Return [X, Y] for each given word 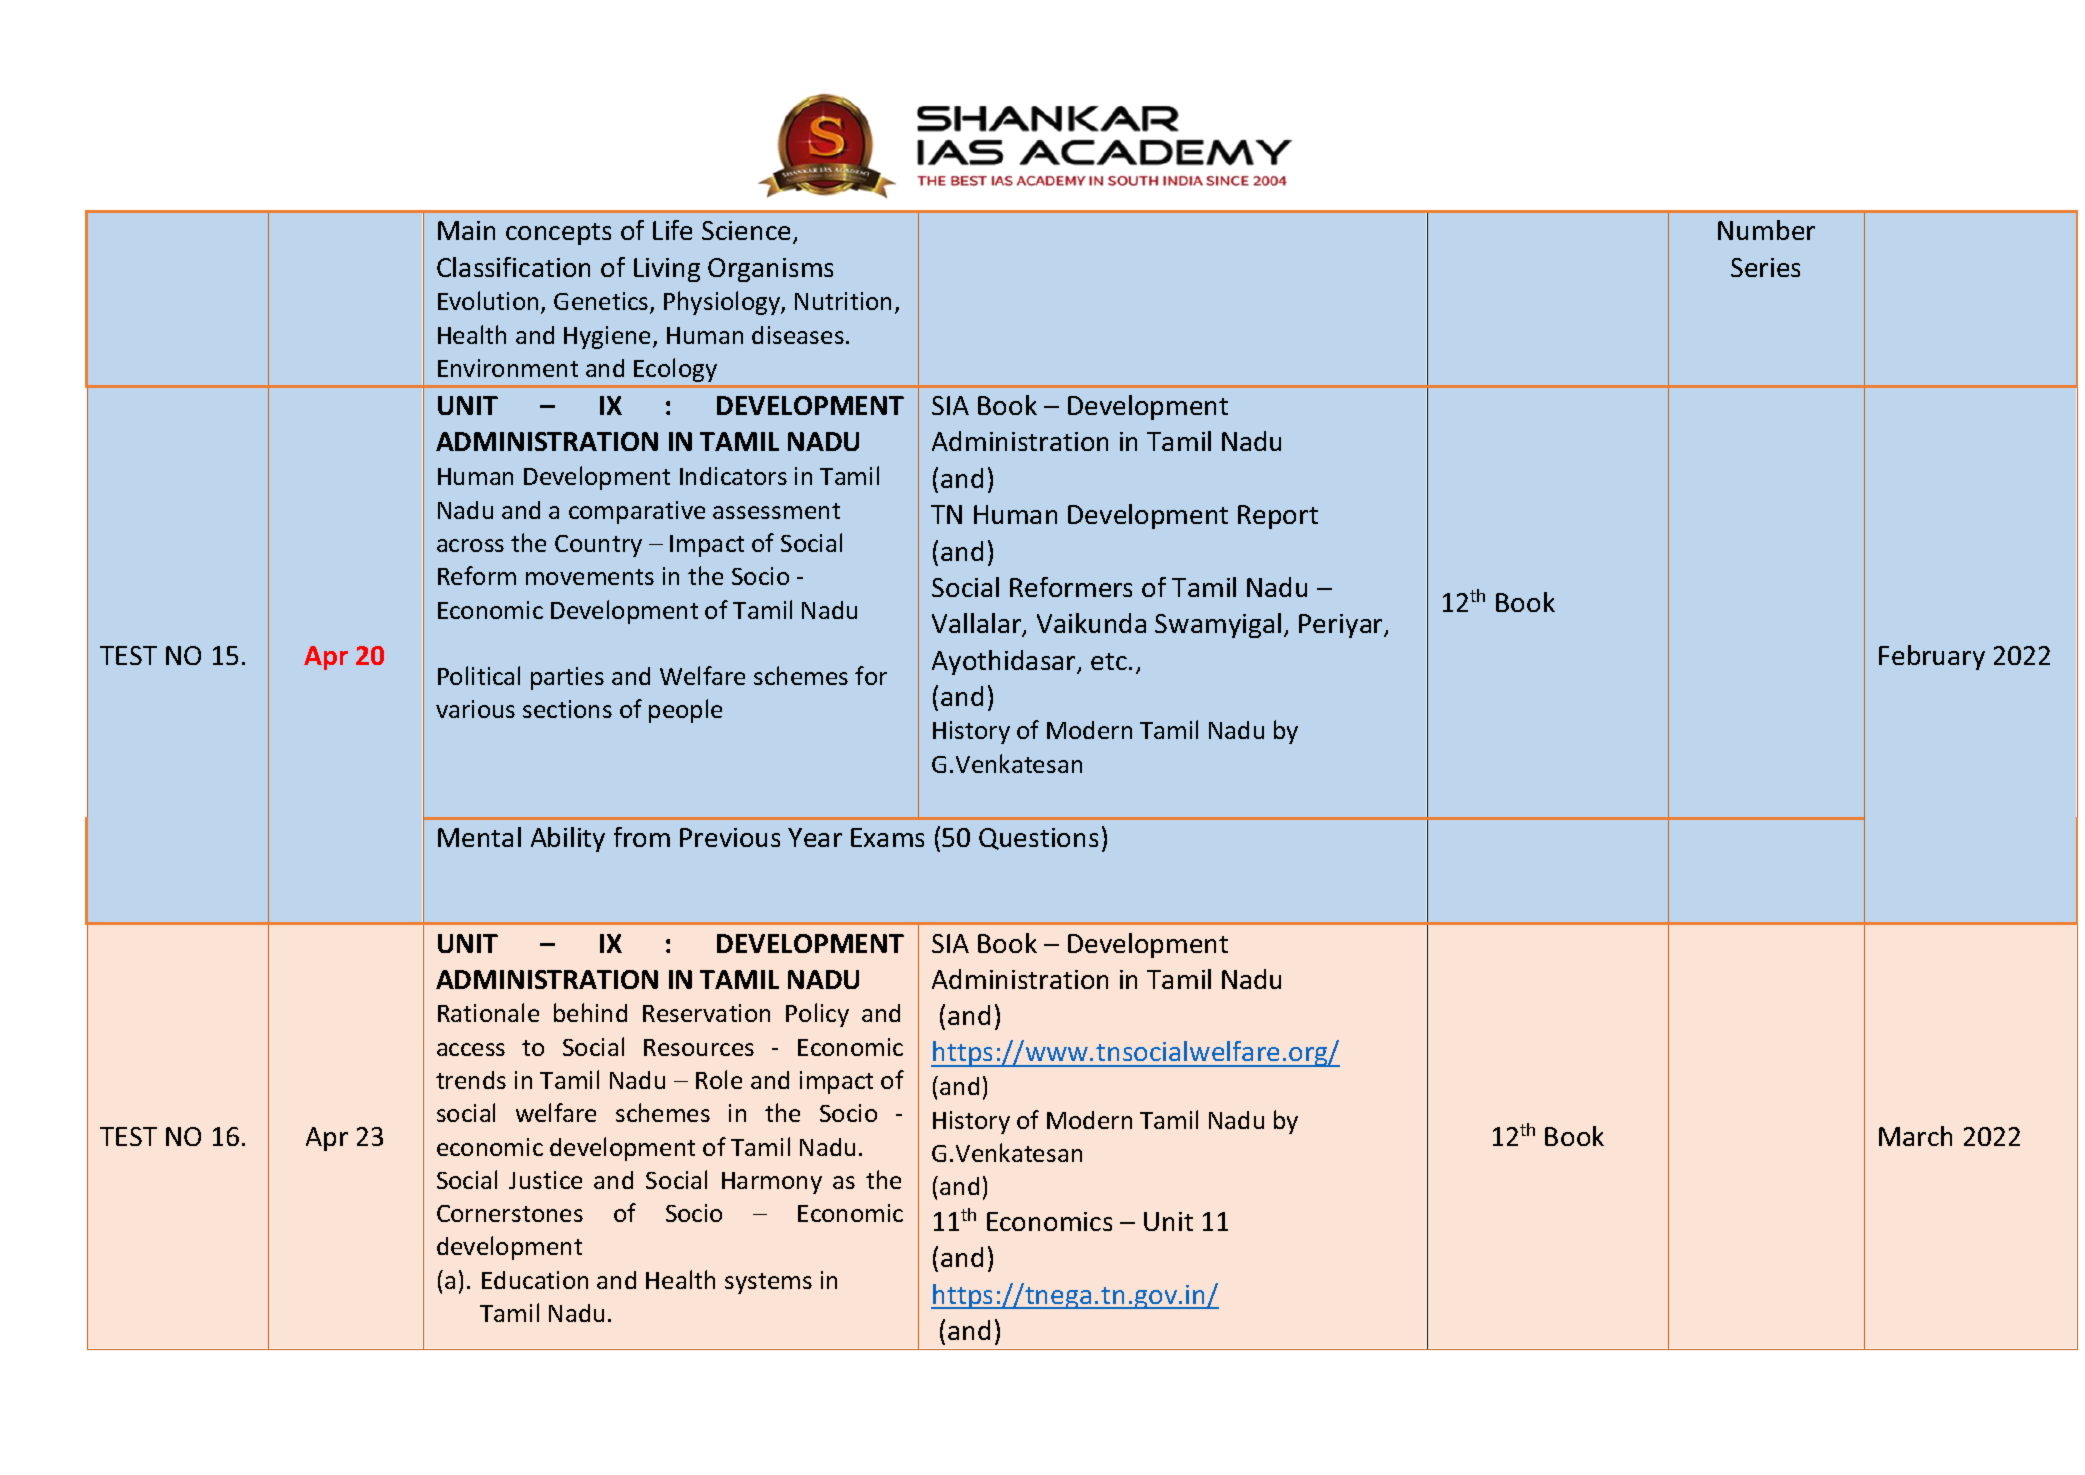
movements [590, 577]
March [1915, 1136]
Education [535, 1280]
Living [667, 270]
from [642, 837]
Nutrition [843, 301]
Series [1765, 267]
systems [768, 1283]
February [1932, 657]
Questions [1038, 839]
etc [1110, 661]
